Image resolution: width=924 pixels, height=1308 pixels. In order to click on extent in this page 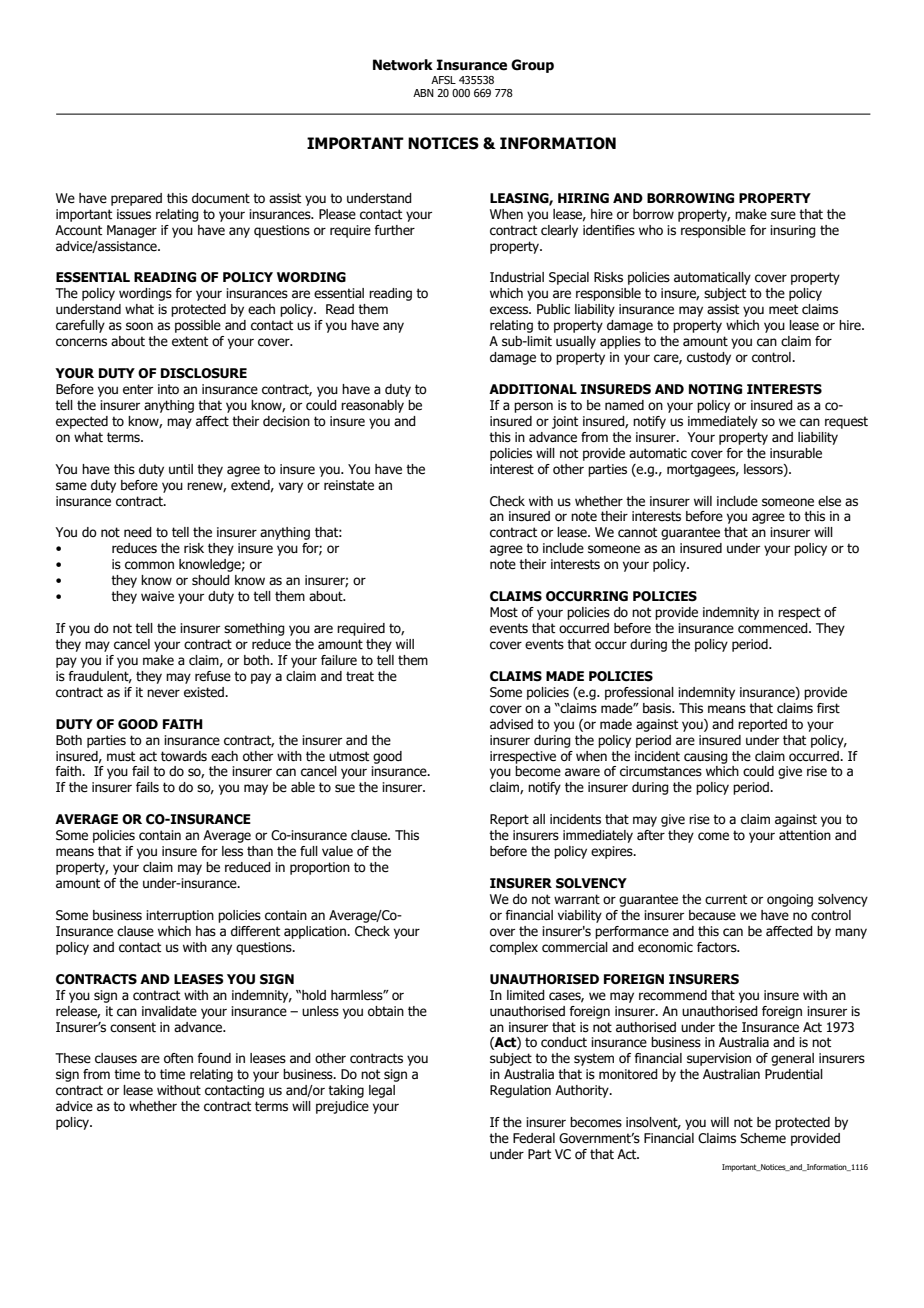, I will do `click(190, 341)`.
